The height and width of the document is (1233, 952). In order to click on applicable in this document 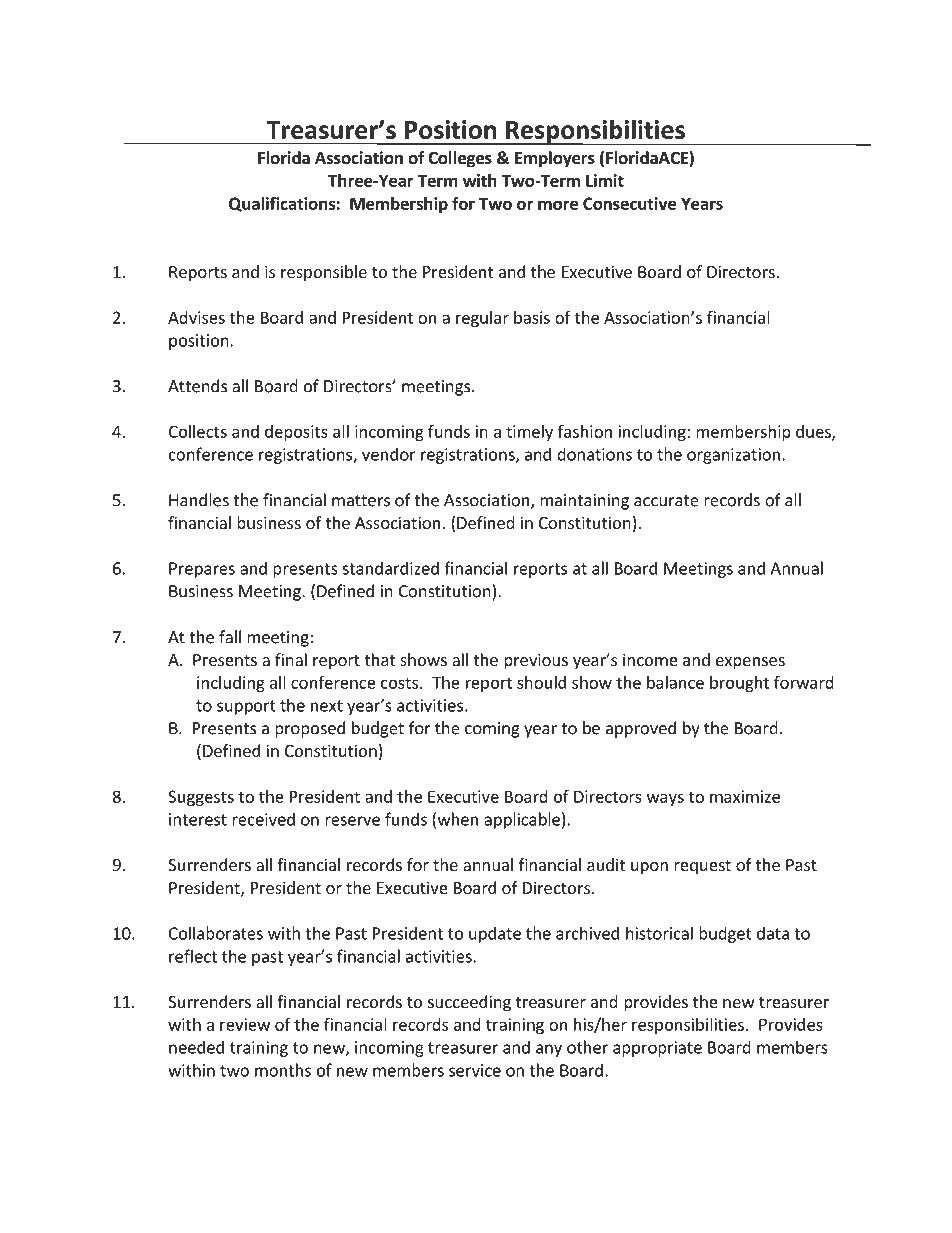, I will do `click(522, 820)`.
